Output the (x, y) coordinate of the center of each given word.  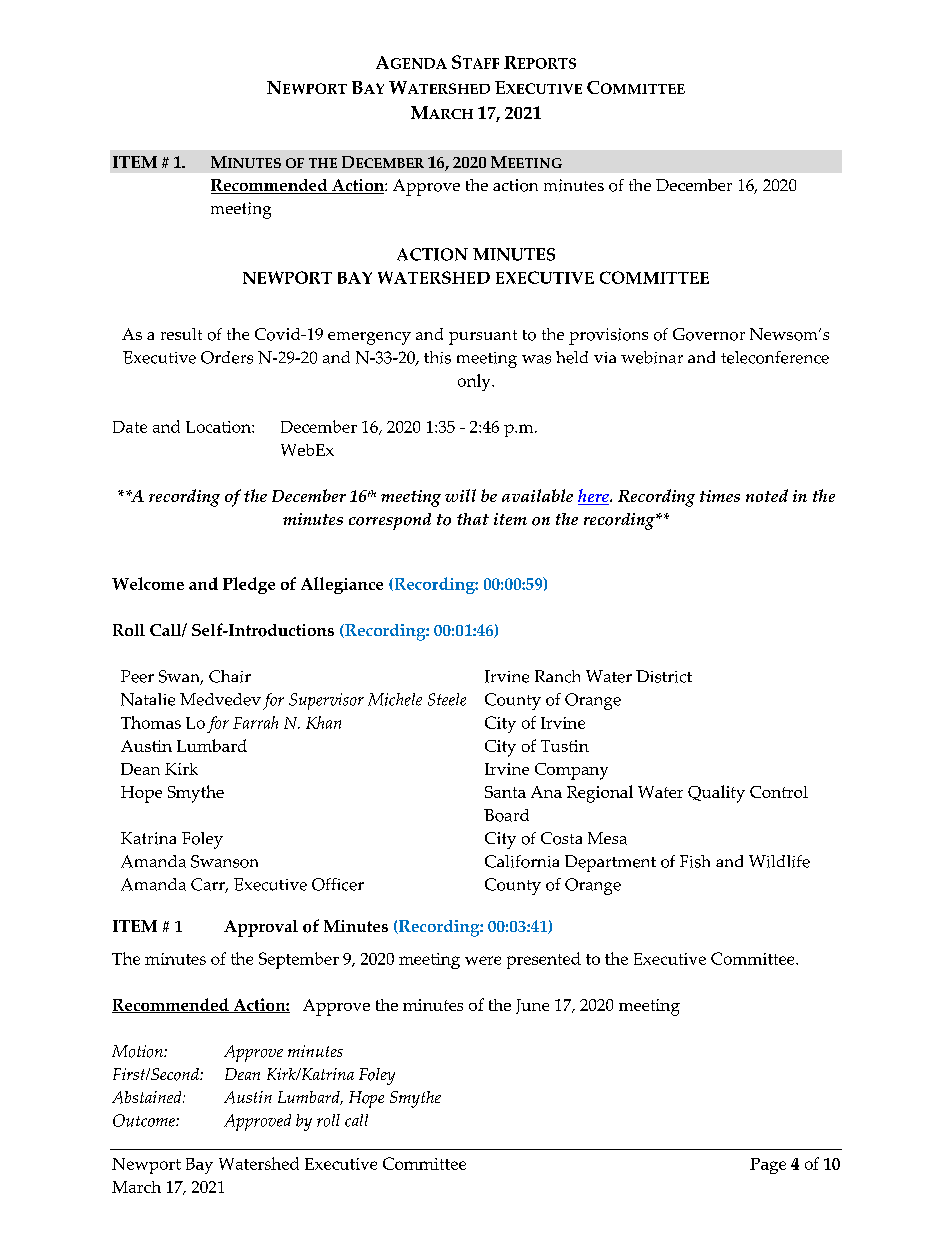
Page (768, 1166)
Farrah (255, 722)
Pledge (249, 585)
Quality (716, 794)
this (437, 357)
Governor (709, 334)
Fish (695, 861)
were (483, 960)
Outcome (145, 1120)
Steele (447, 699)
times (720, 496)
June (532, 1006)
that (473, 519)
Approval (261, 928)
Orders (227, 357)
